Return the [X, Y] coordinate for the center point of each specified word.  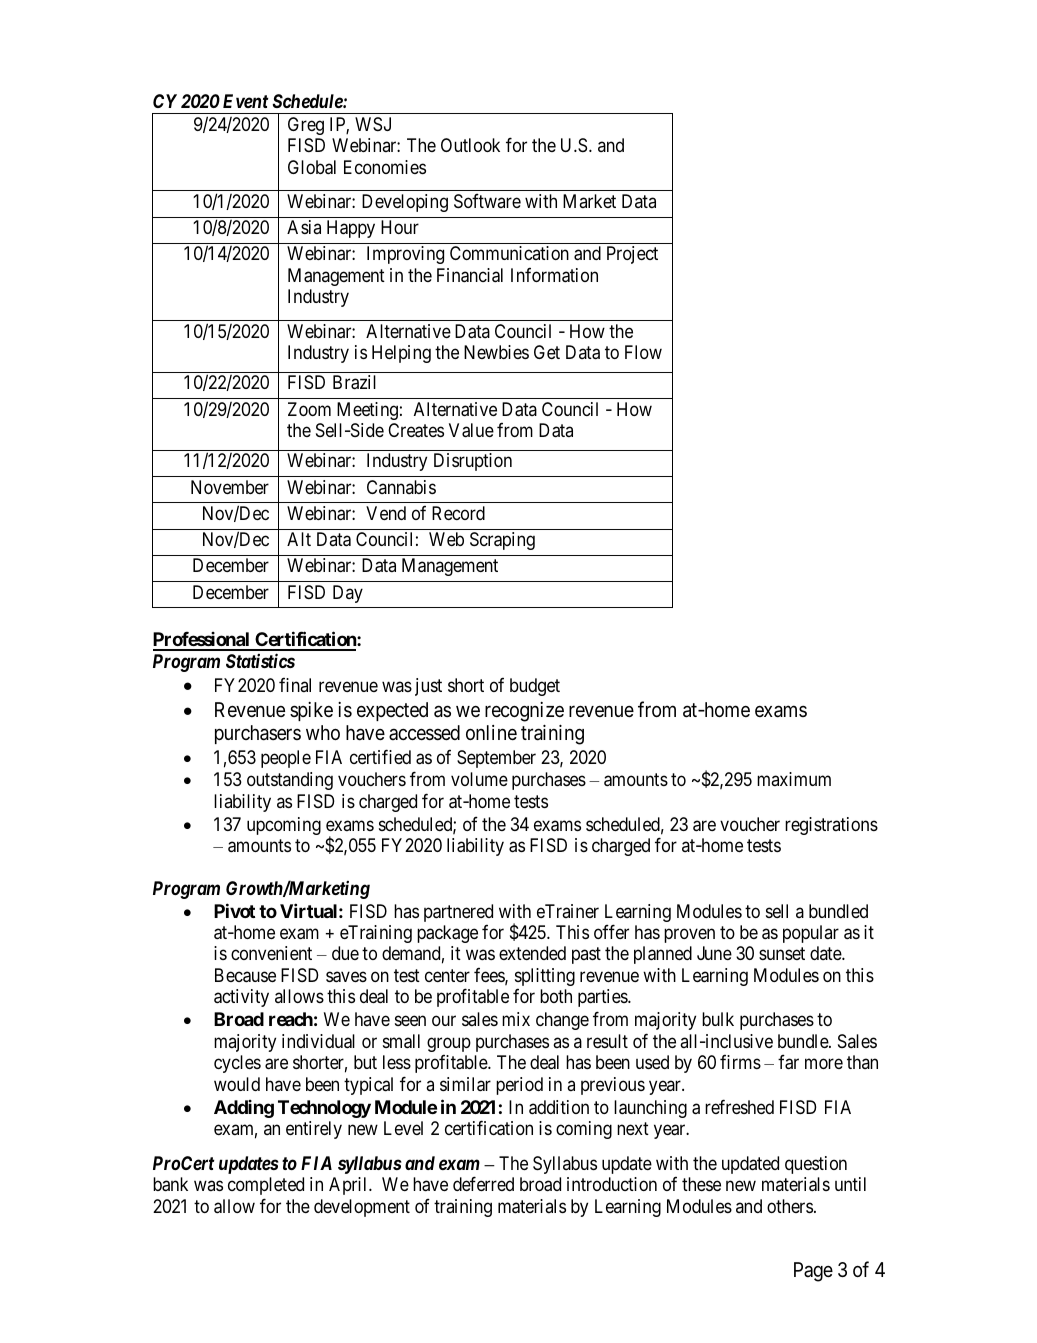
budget [535, 687]
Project [632, 255]
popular [811, 934]
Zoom [309, 409]
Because [245, 975]
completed [266, 1186]
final [295, 685]
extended [532, 953]
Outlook [470, 145]
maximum [794, 779]
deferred [483, 1184]
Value [471, 430]
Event [246, 101]
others [790, 1206]
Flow [643, 352]
